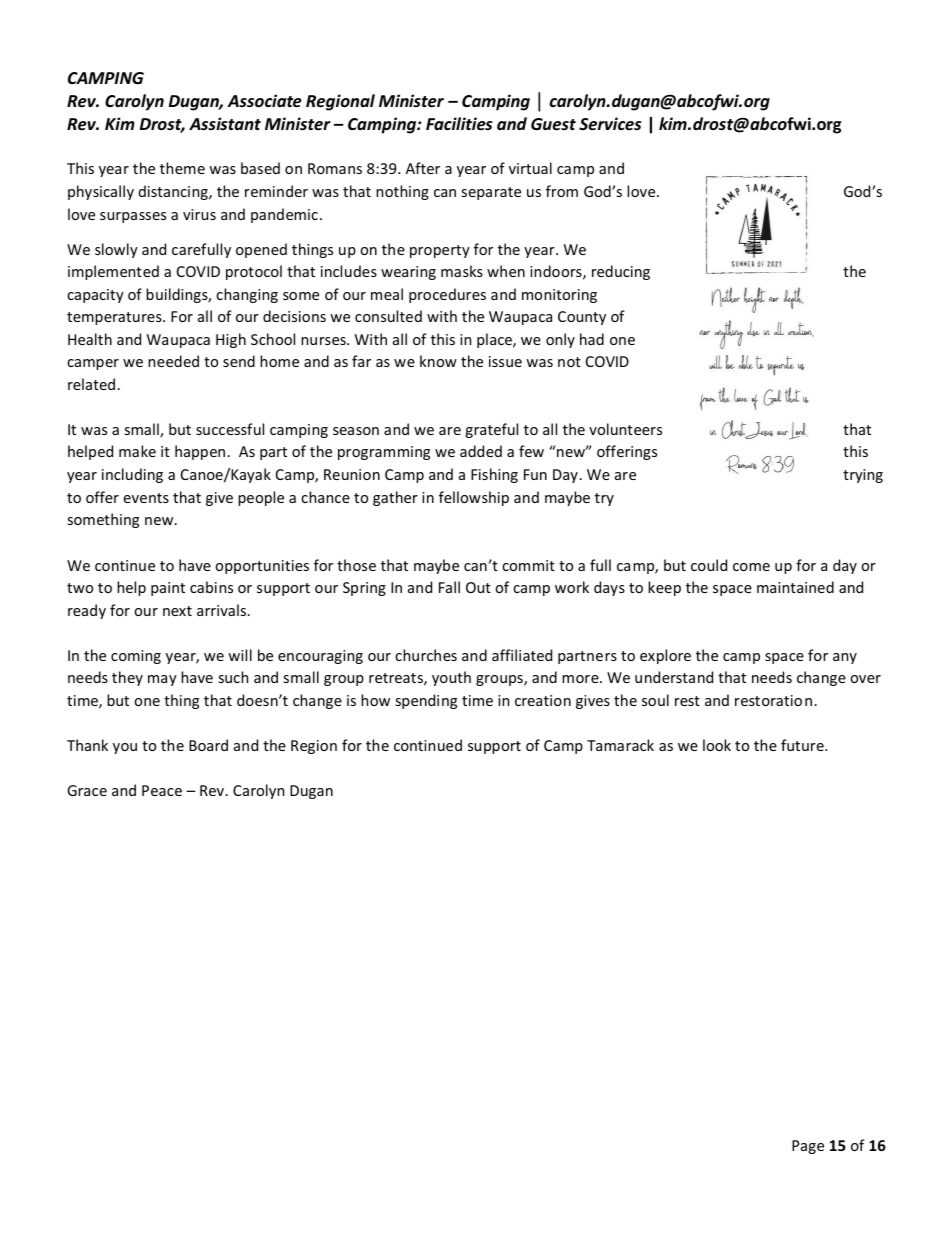 The width and height of the document is (952, 1233). Describe the element at coordinates (803, 745) in the document. I see `future` at that location.
